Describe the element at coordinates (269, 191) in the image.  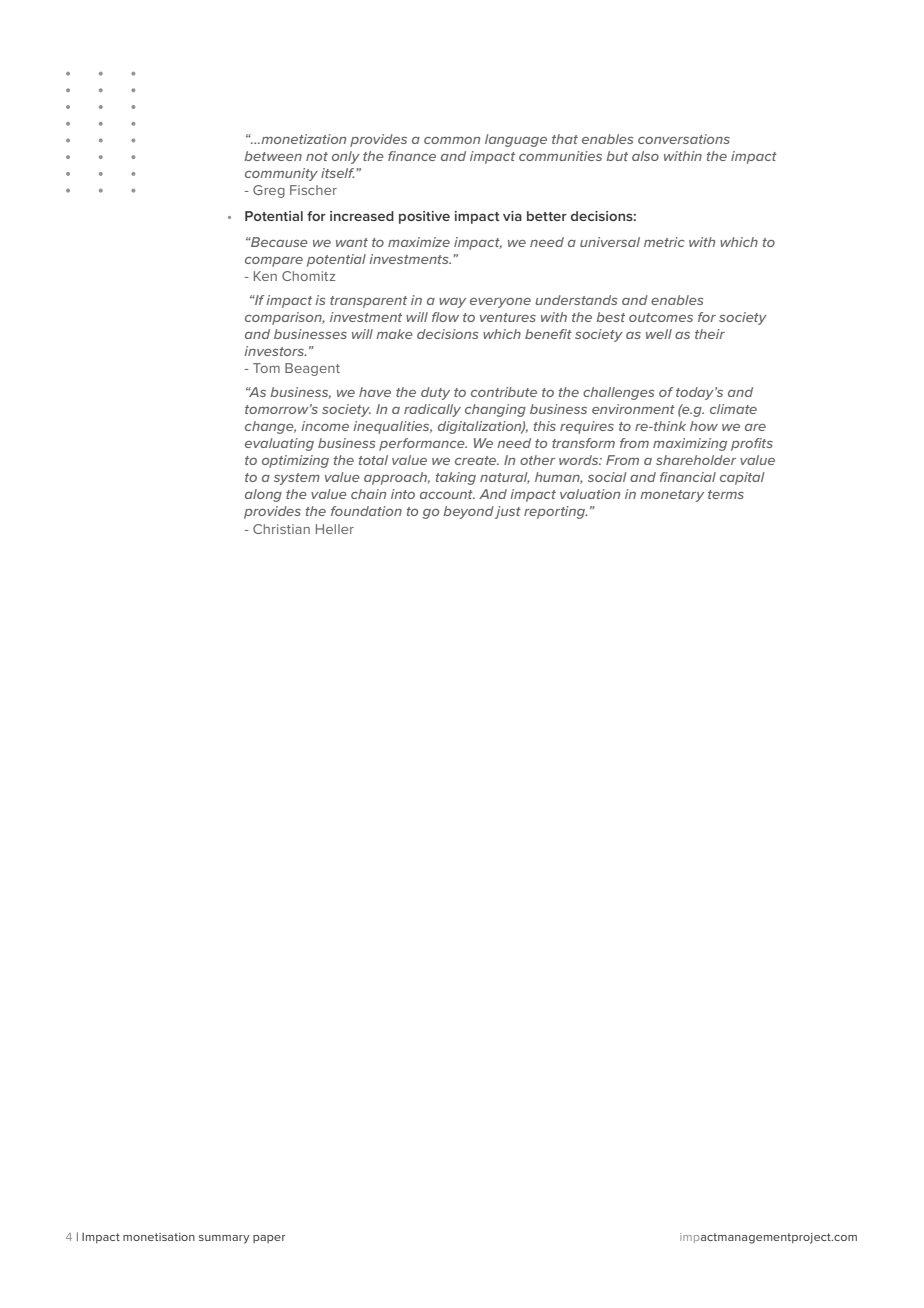
I see `Greg` at that location.
